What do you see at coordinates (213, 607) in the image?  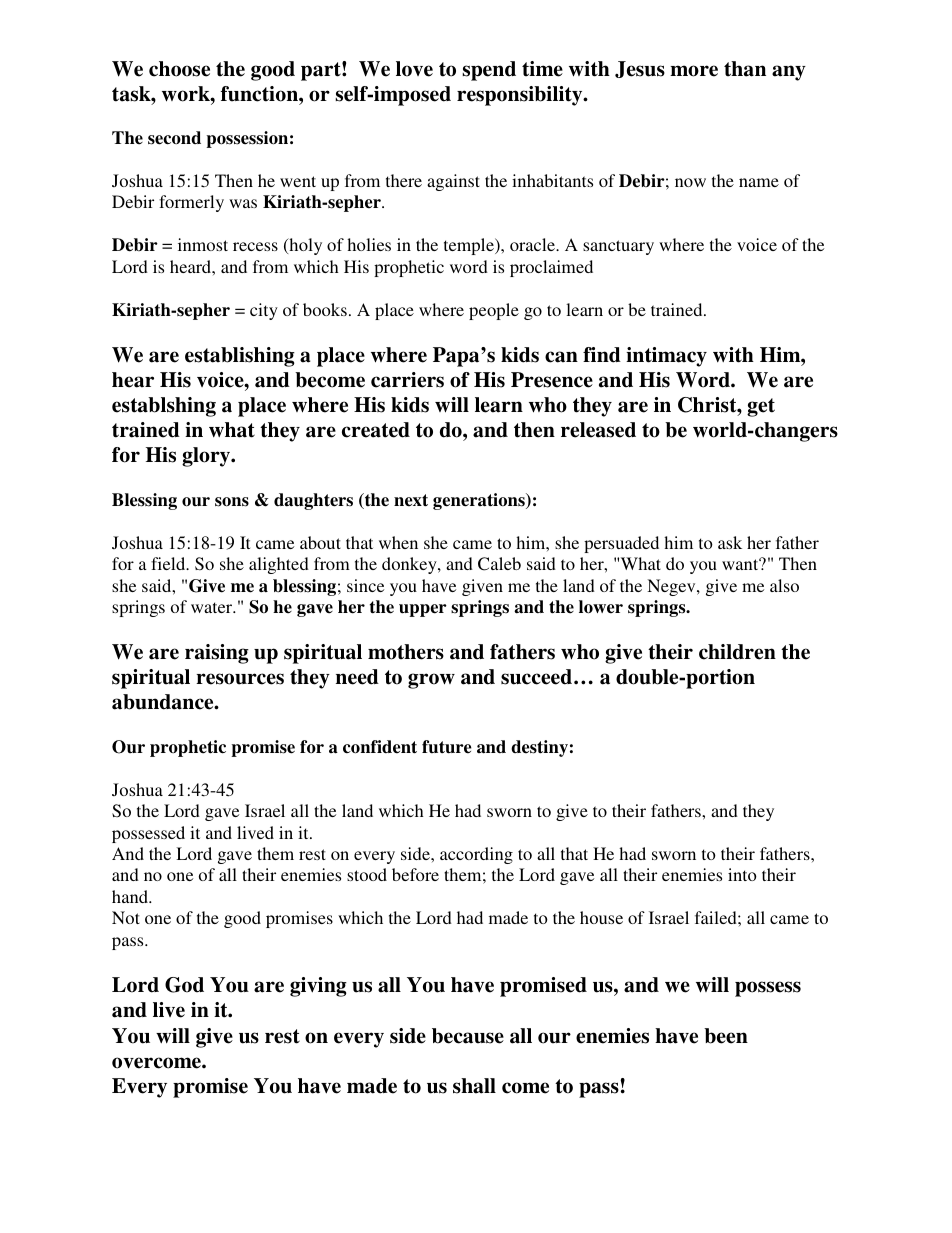 I see `water` at bounding box center [213, 607].
